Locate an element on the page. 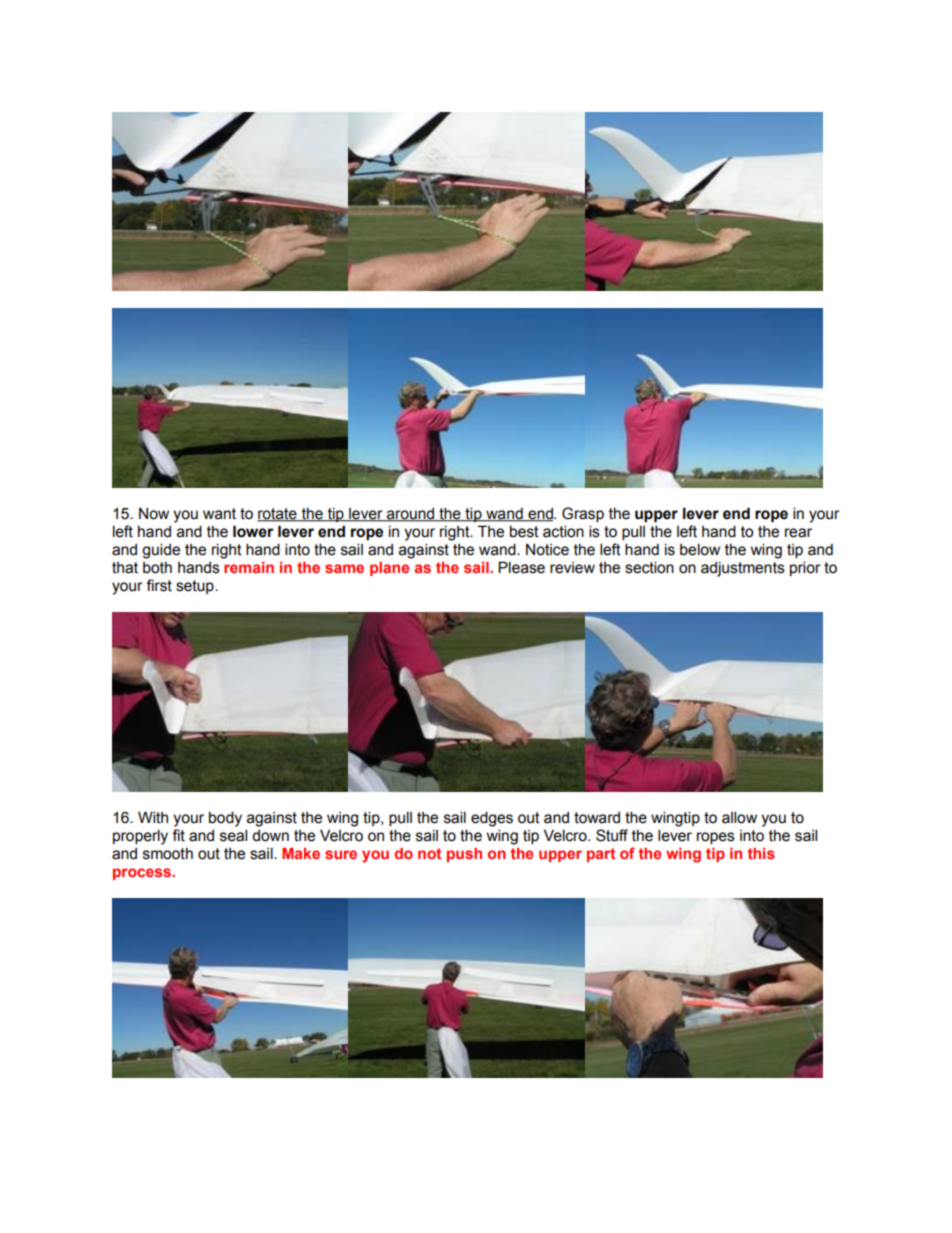 The width and height of the image is (952, 1233). smooth is located at coordinates (168, 854).
